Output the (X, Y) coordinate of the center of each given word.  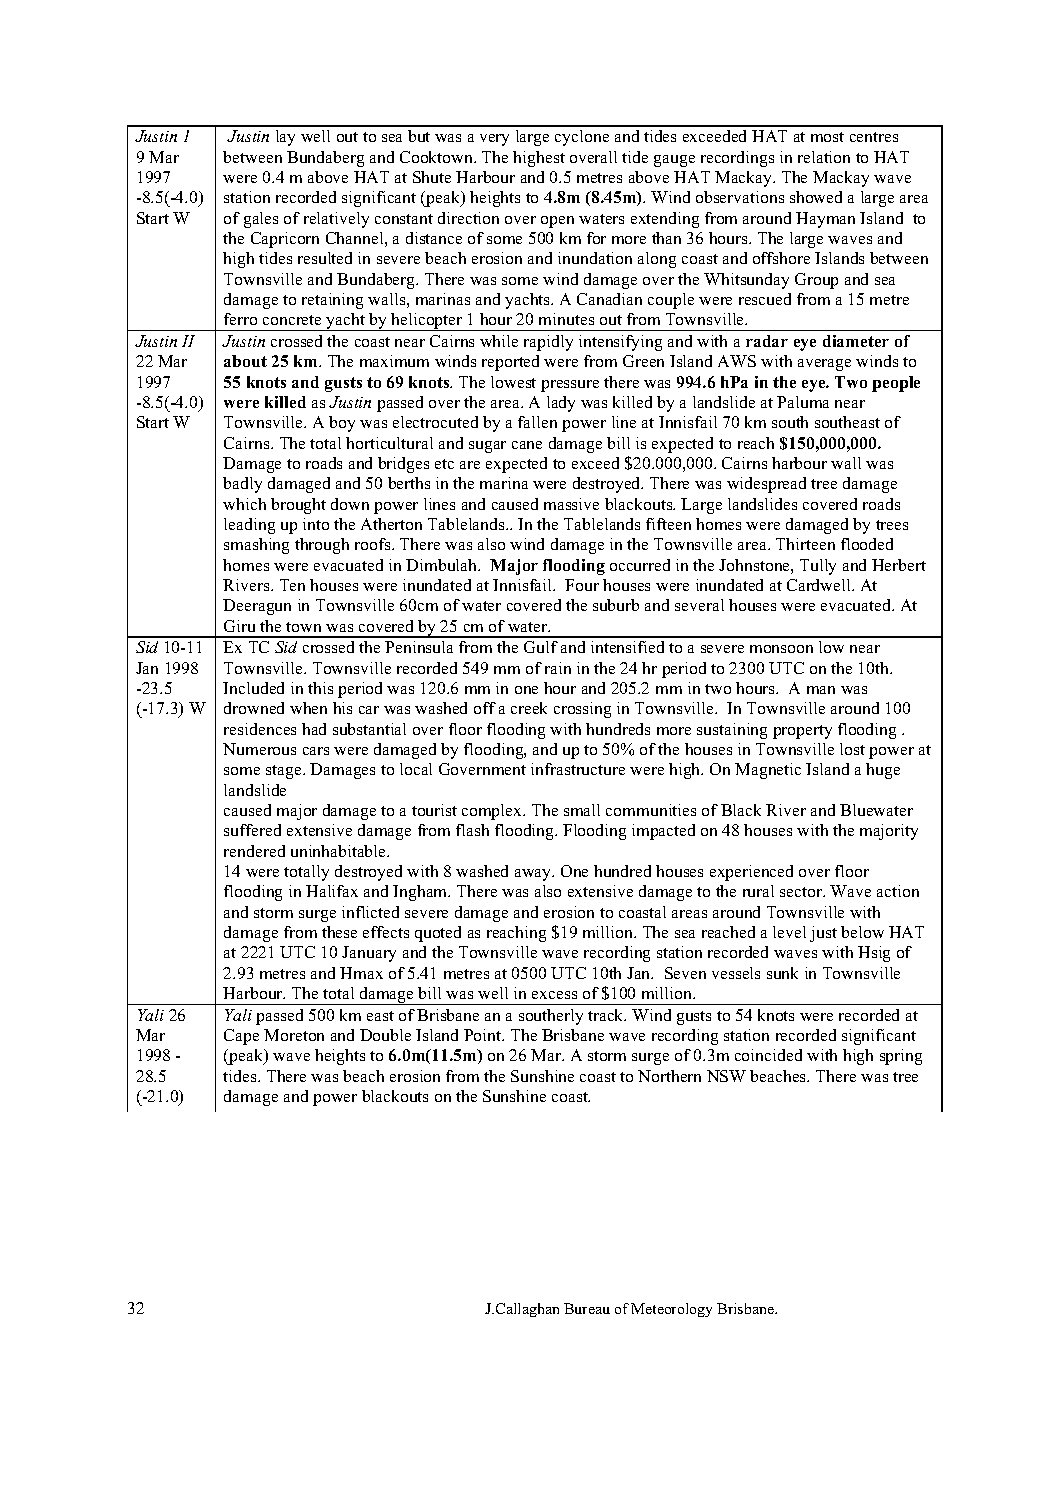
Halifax (332, 891)
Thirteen (805, 544)
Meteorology (671, 1310)
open (557, 222)
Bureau (587, 1308)
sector (802, 892)
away (534, 875)
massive (571, 504)
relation (824, 157)
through (322, 546)
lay (285, 138)
